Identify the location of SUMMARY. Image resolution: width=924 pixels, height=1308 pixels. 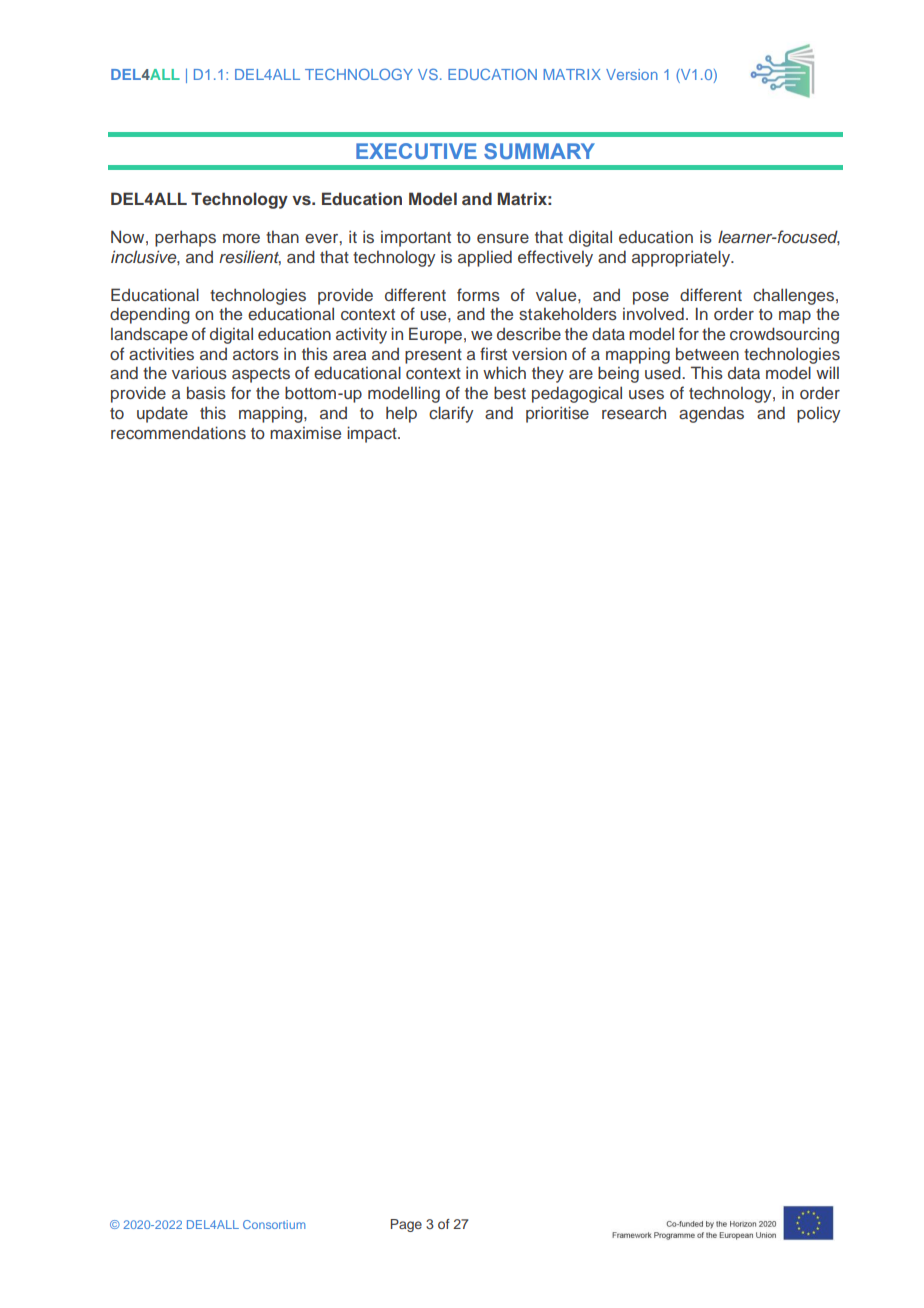
(539, 151).
